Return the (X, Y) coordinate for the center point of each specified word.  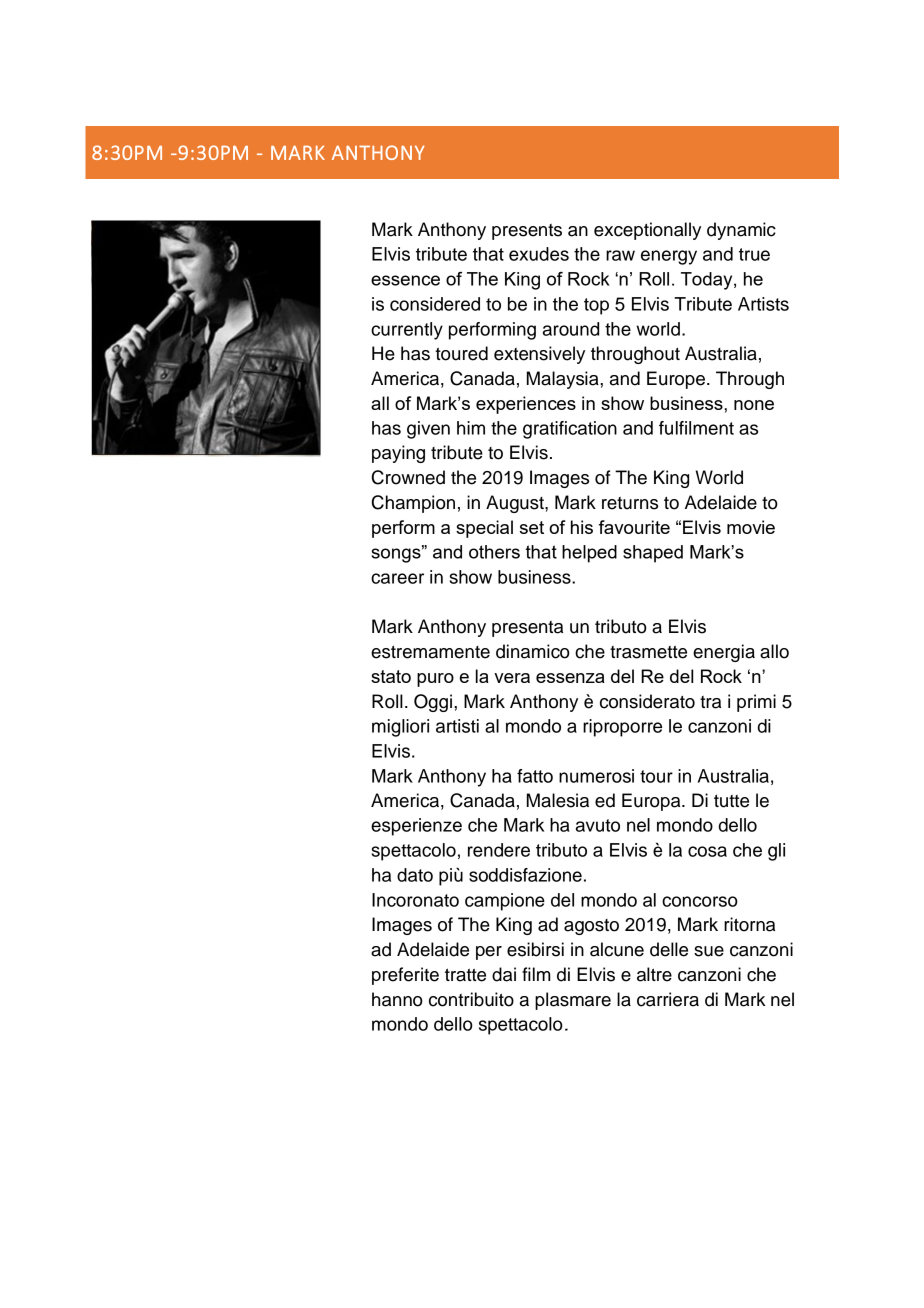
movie (751, 527)
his (582, 527)
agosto (591, 927)
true (754, 254)
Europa (652, 802)
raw (620, 255)
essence (405, 280)
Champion (413, 504)
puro (435, 680)
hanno (397, 999)
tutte (731, 801)
